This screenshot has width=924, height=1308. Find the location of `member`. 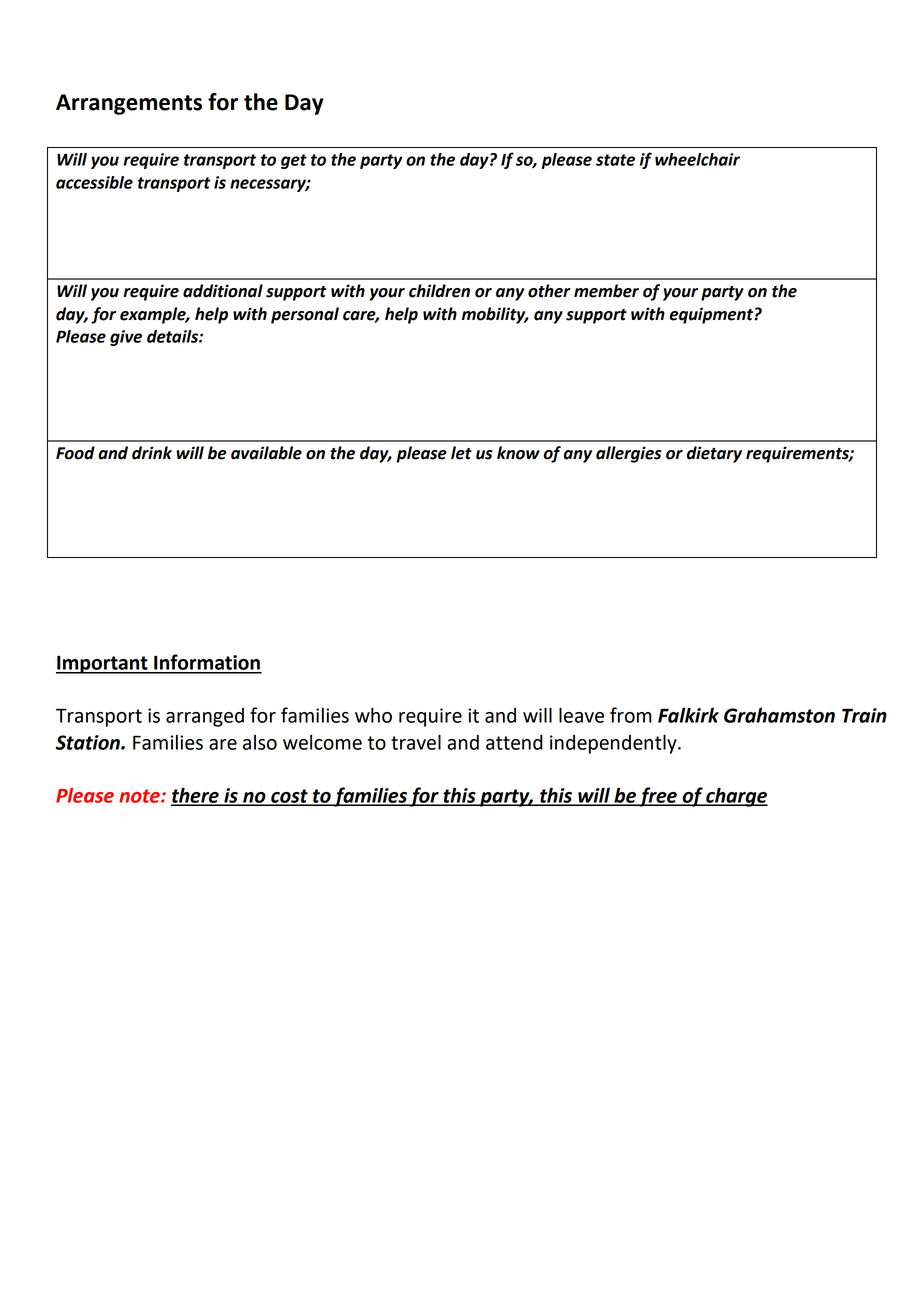

member is located at coordinates (606, 291).
